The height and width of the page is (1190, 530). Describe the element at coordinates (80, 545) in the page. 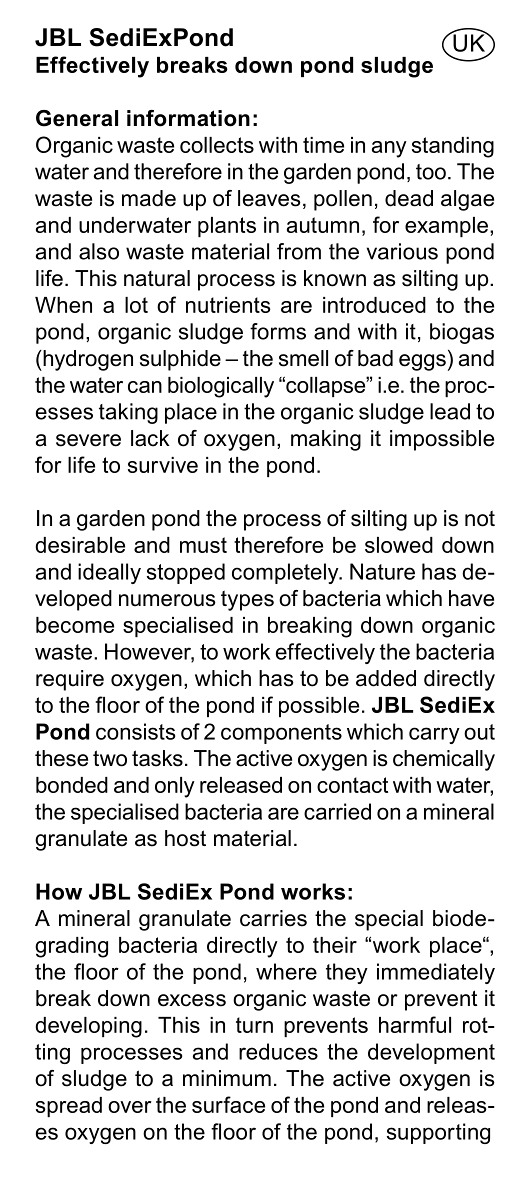

I see `desirable` at that location.
